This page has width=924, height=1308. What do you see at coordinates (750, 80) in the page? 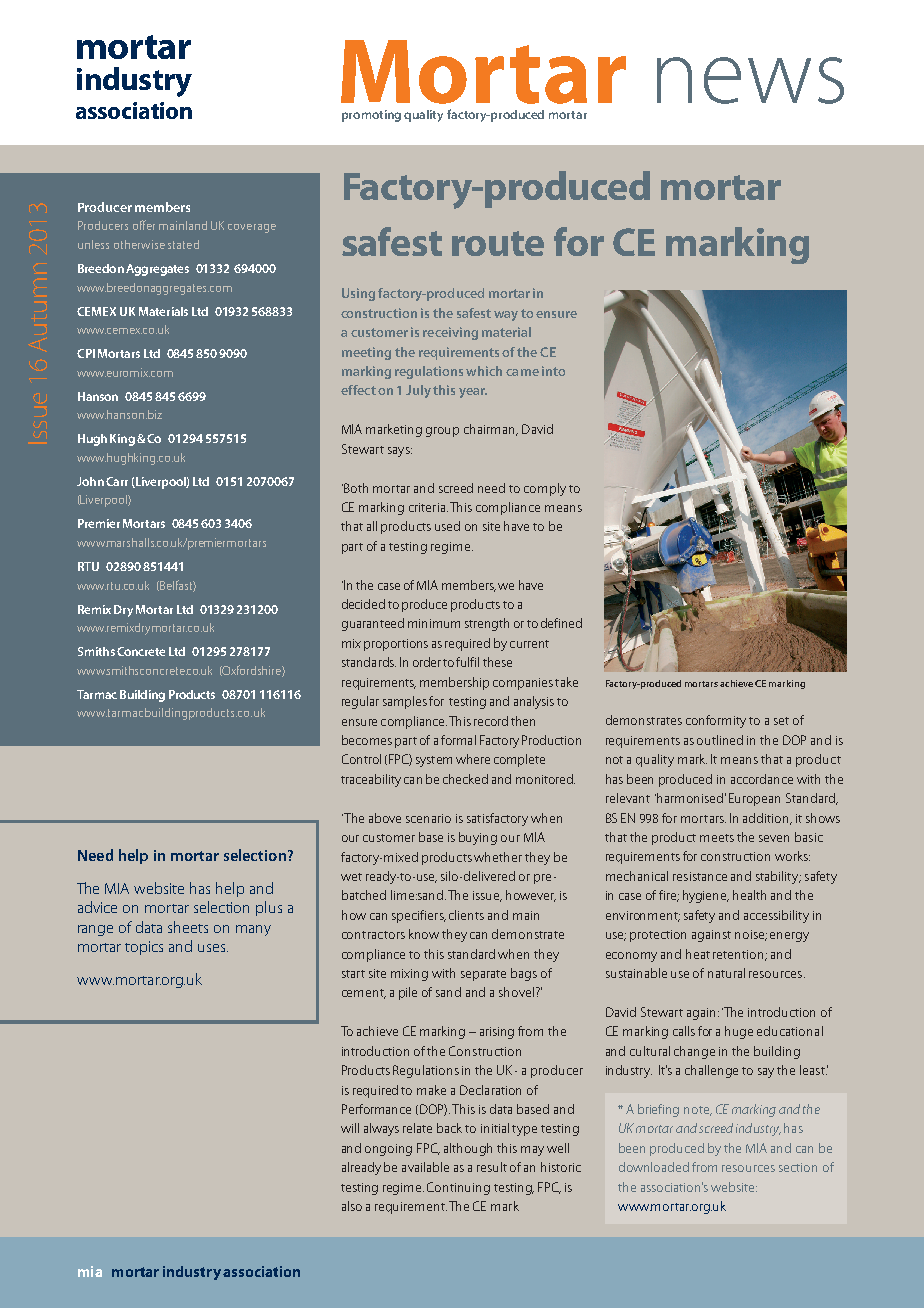
I see `news` at bounding box center [750, 80].
